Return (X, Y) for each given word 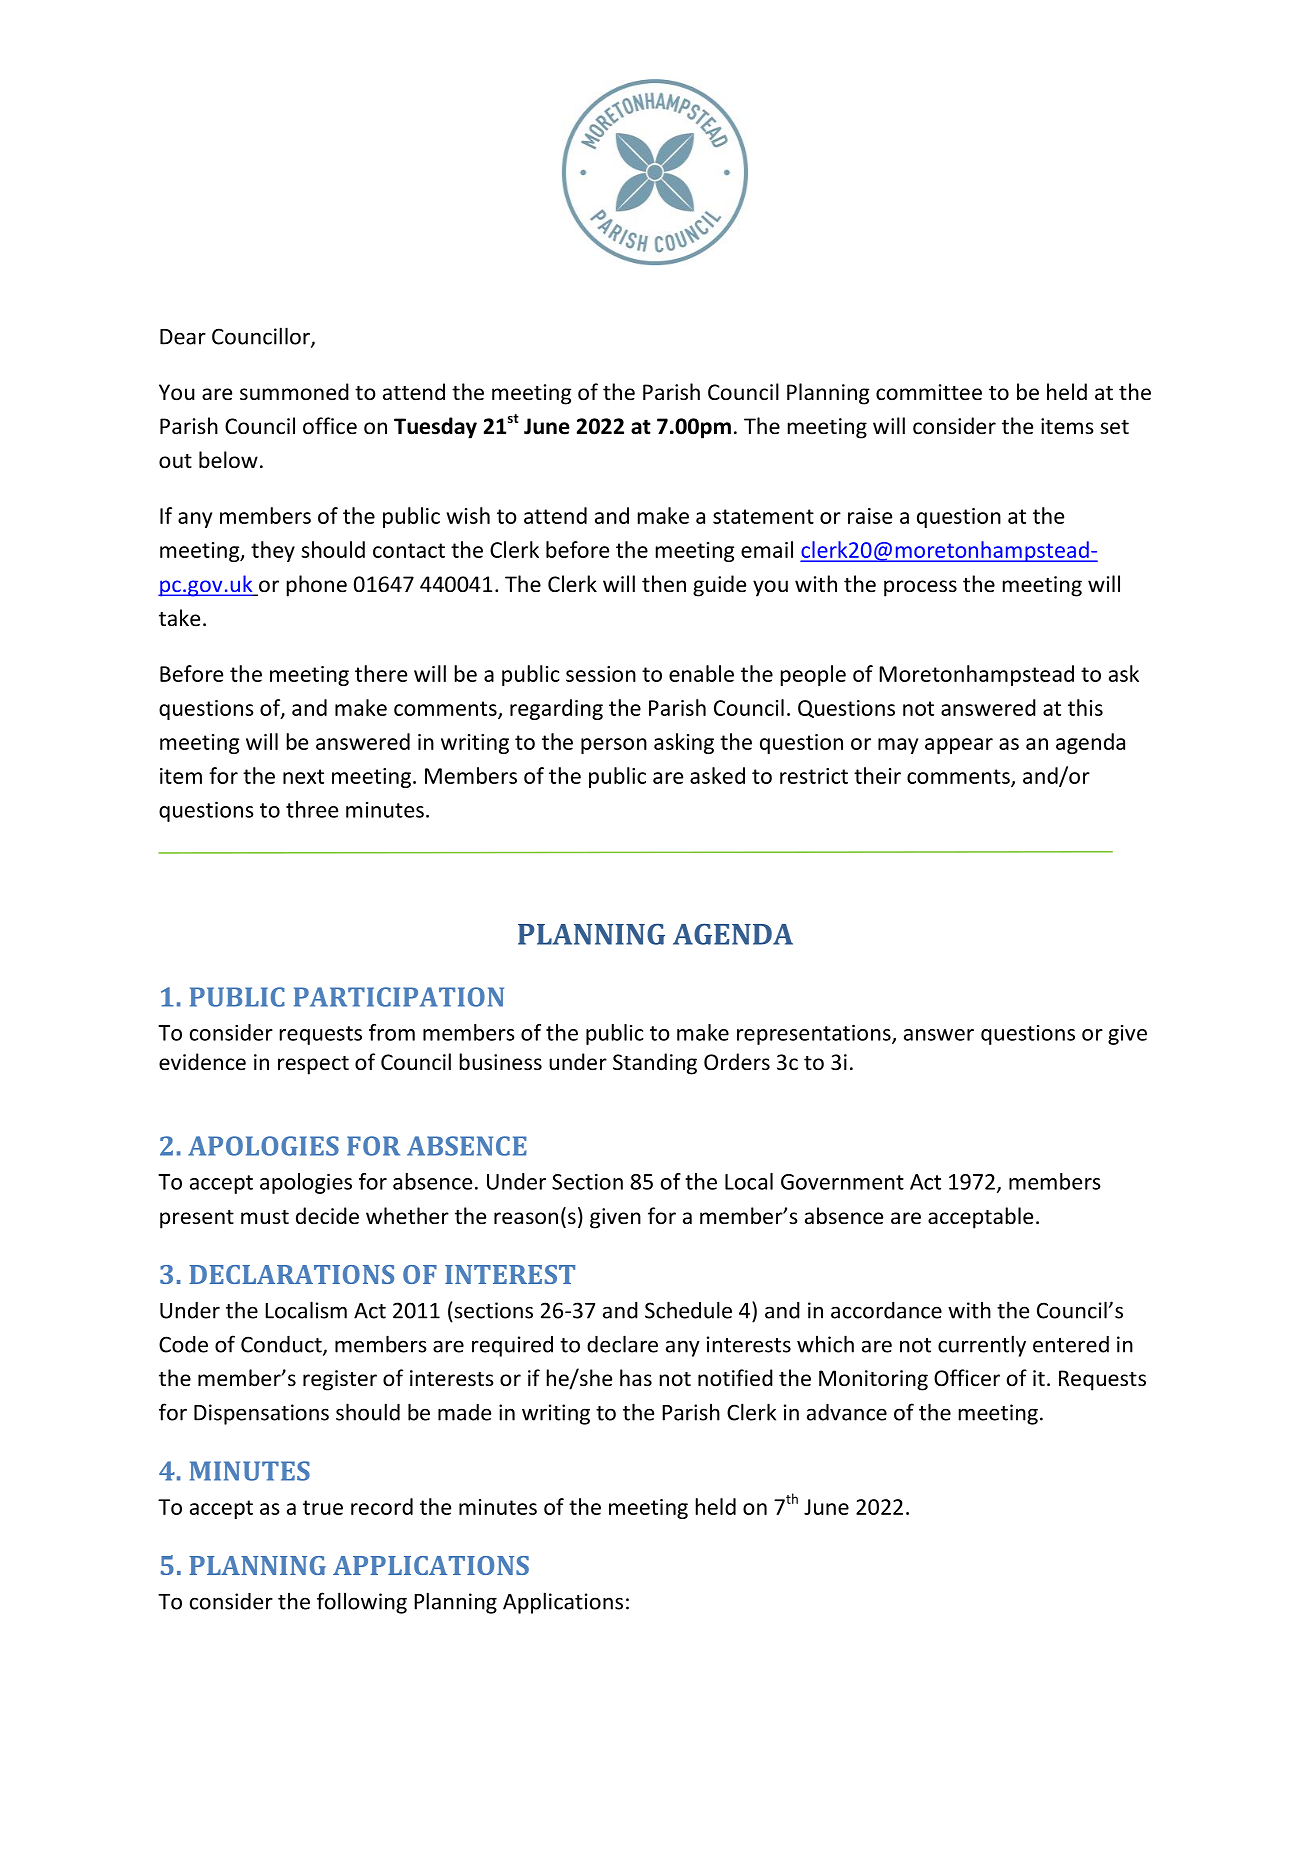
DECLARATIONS (291, 1274)
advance (847, 1412)
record (382, 1506)
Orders (737, 1061)
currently (982, 1346)
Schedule (688, 1310)
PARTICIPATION (399, 997)
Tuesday (435, 428)
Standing (655, 1064)
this (1085, 707)
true (323, 1507)
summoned (294, 392)
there (381, 673)
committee (929, 392)
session (601, 674)
